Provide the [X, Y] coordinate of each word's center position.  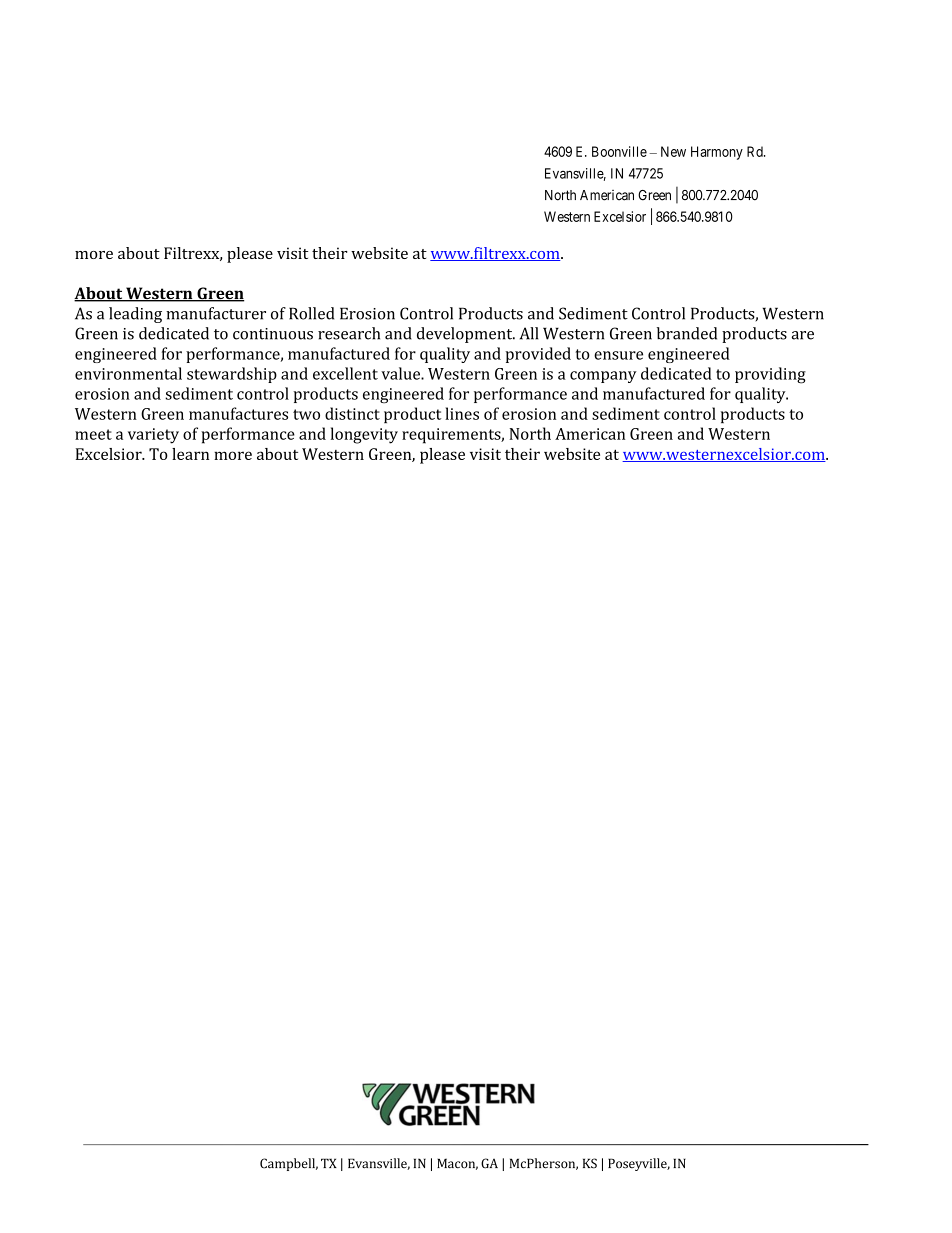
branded [687, 333]
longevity [364, 435]
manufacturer [216, 313]
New [673, 151]
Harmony [717, 153]
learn [190, 454]
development [466, 335]
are [803, 335]
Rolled [311, 313]
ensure [618, 355]
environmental [128, 373]
